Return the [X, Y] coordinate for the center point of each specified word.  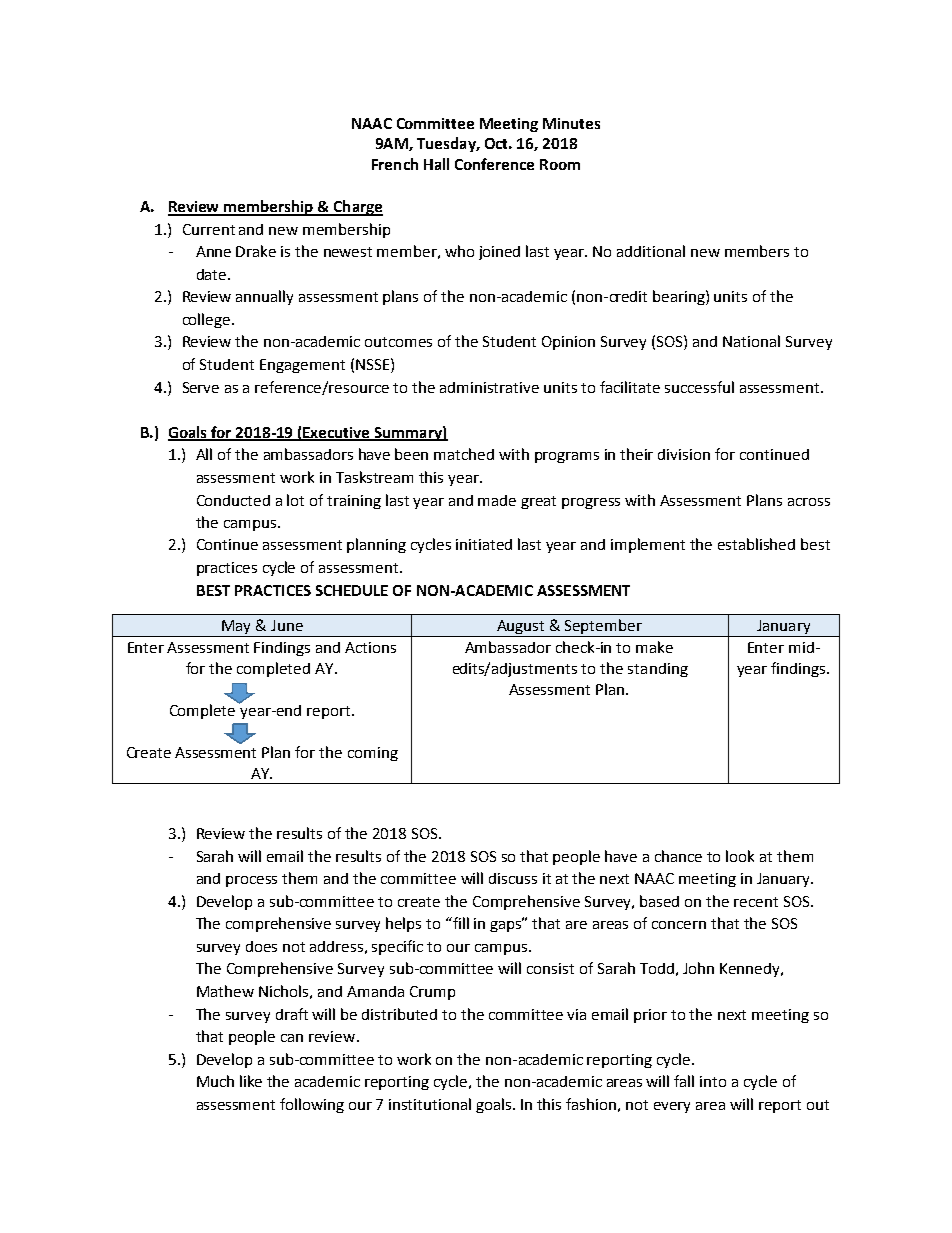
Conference [494, 164]
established [756, 544]
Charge [357, 208]
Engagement [302, 366]
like [251, 1081]
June [287, 625]
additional [651, 251]
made [497, 500]
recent [756, 902]
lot [295, 500]
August [521, 628]
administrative [489, 387]
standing [658, 670]
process [251, 881]
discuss [513, 878]
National [751, 341]
